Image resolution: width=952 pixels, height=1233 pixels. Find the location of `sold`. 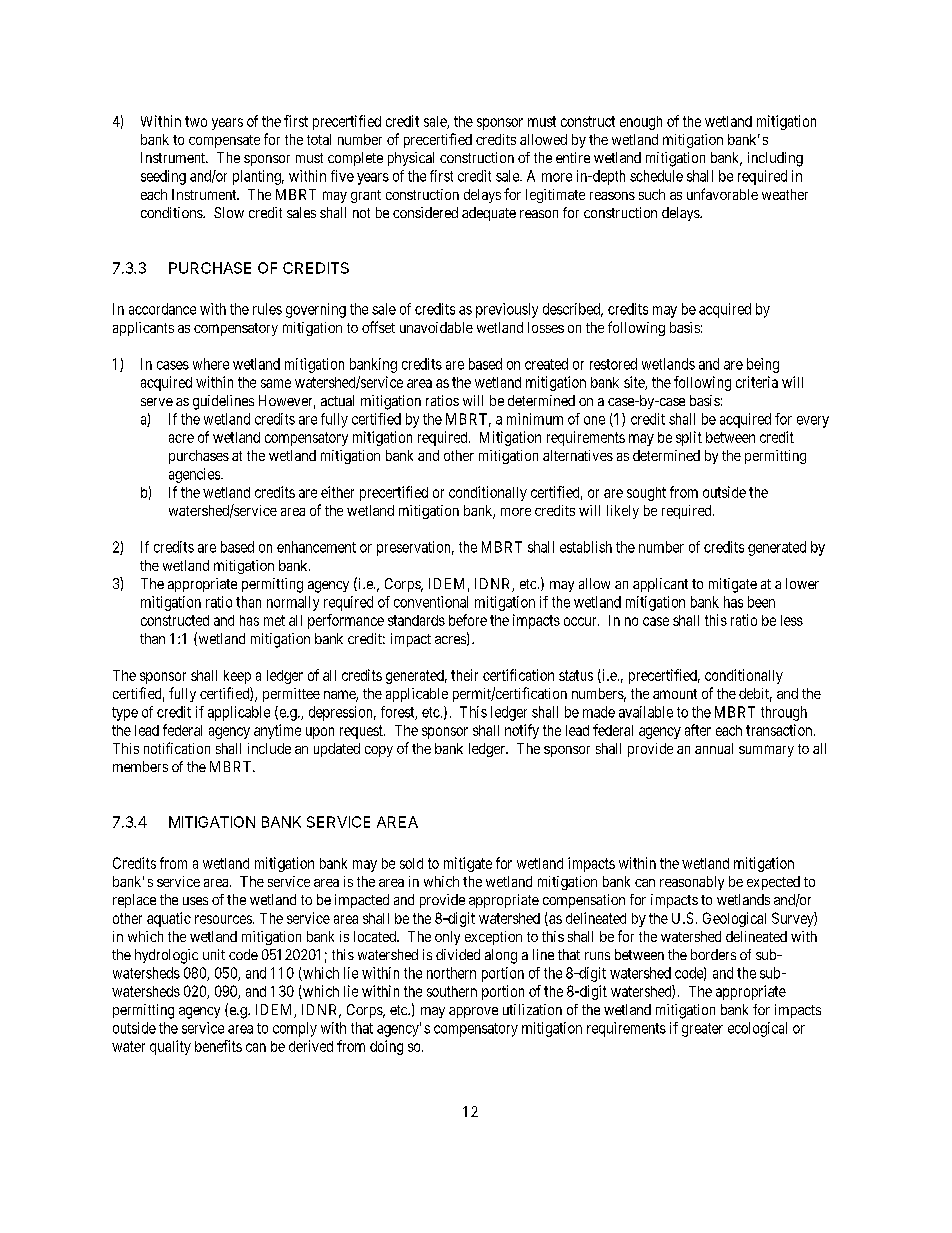

sold is located at coordinates (411, 863).
